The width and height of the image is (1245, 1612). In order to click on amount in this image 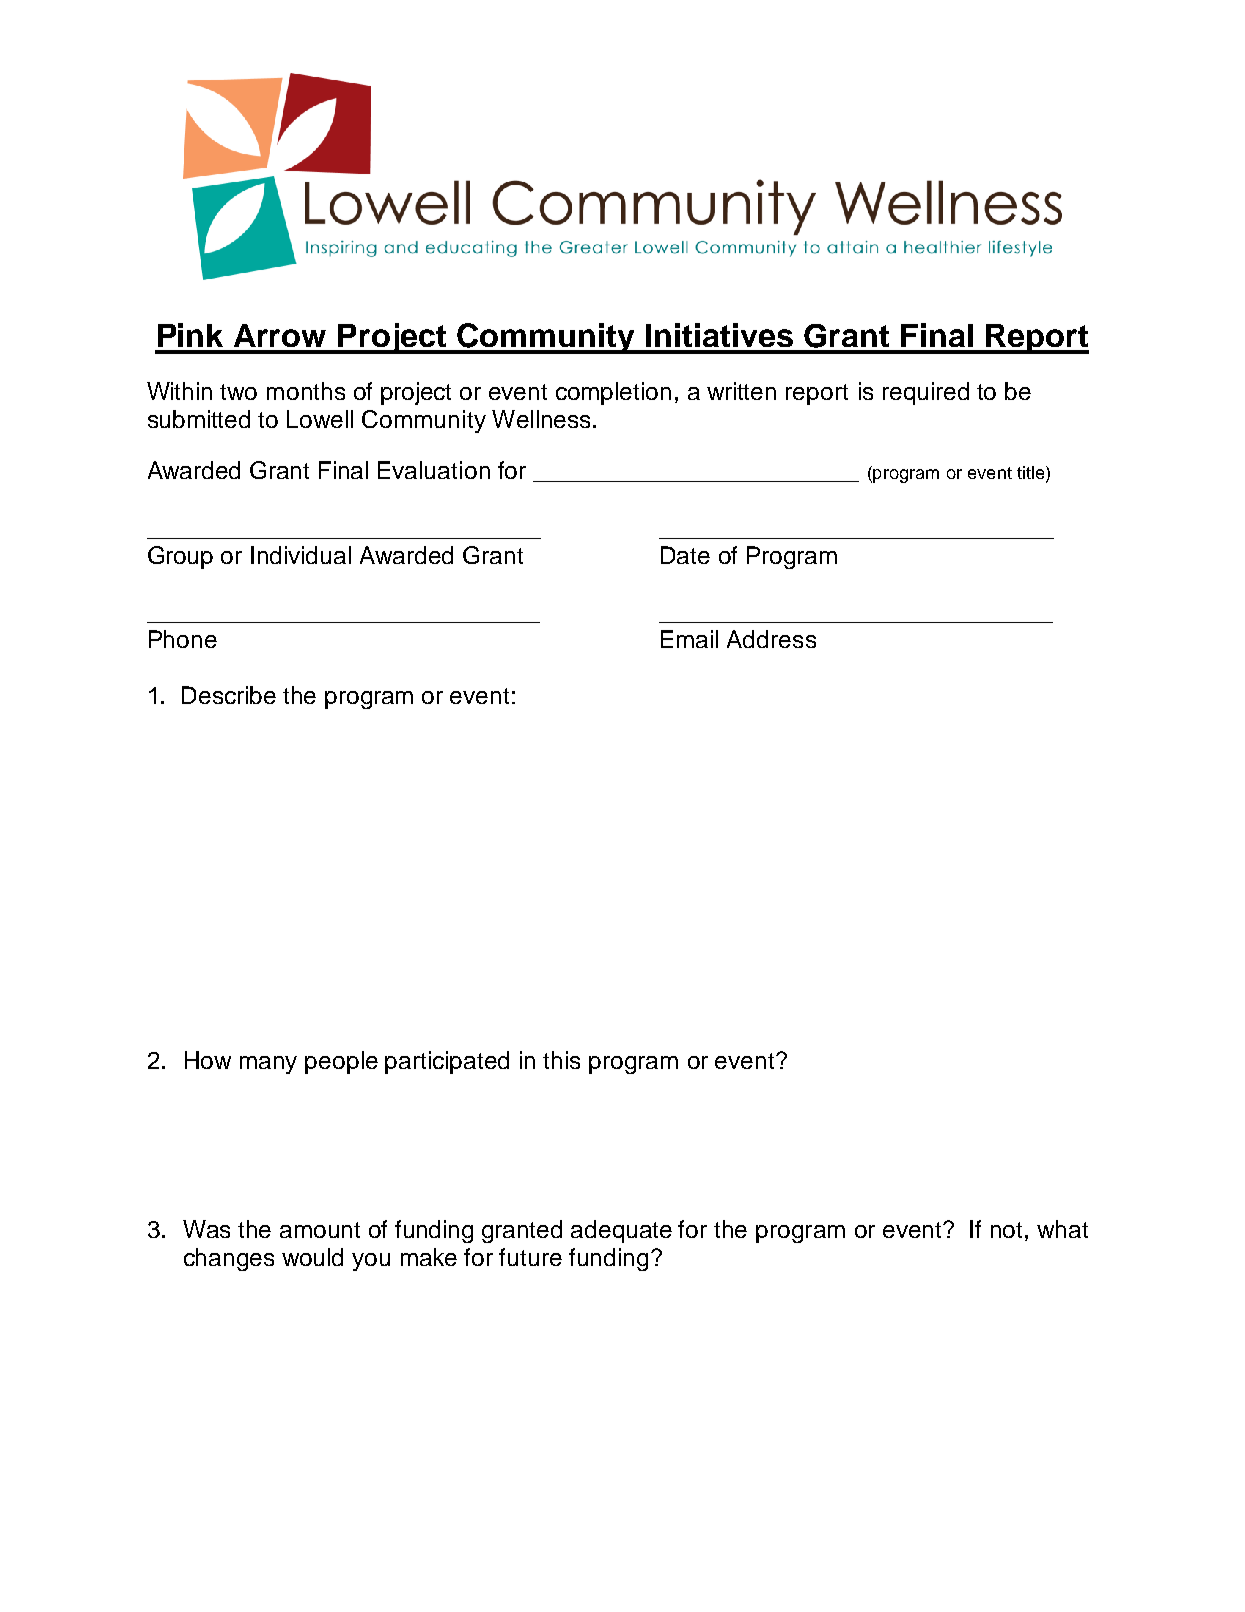, I will do `click(320, 1230)`.
